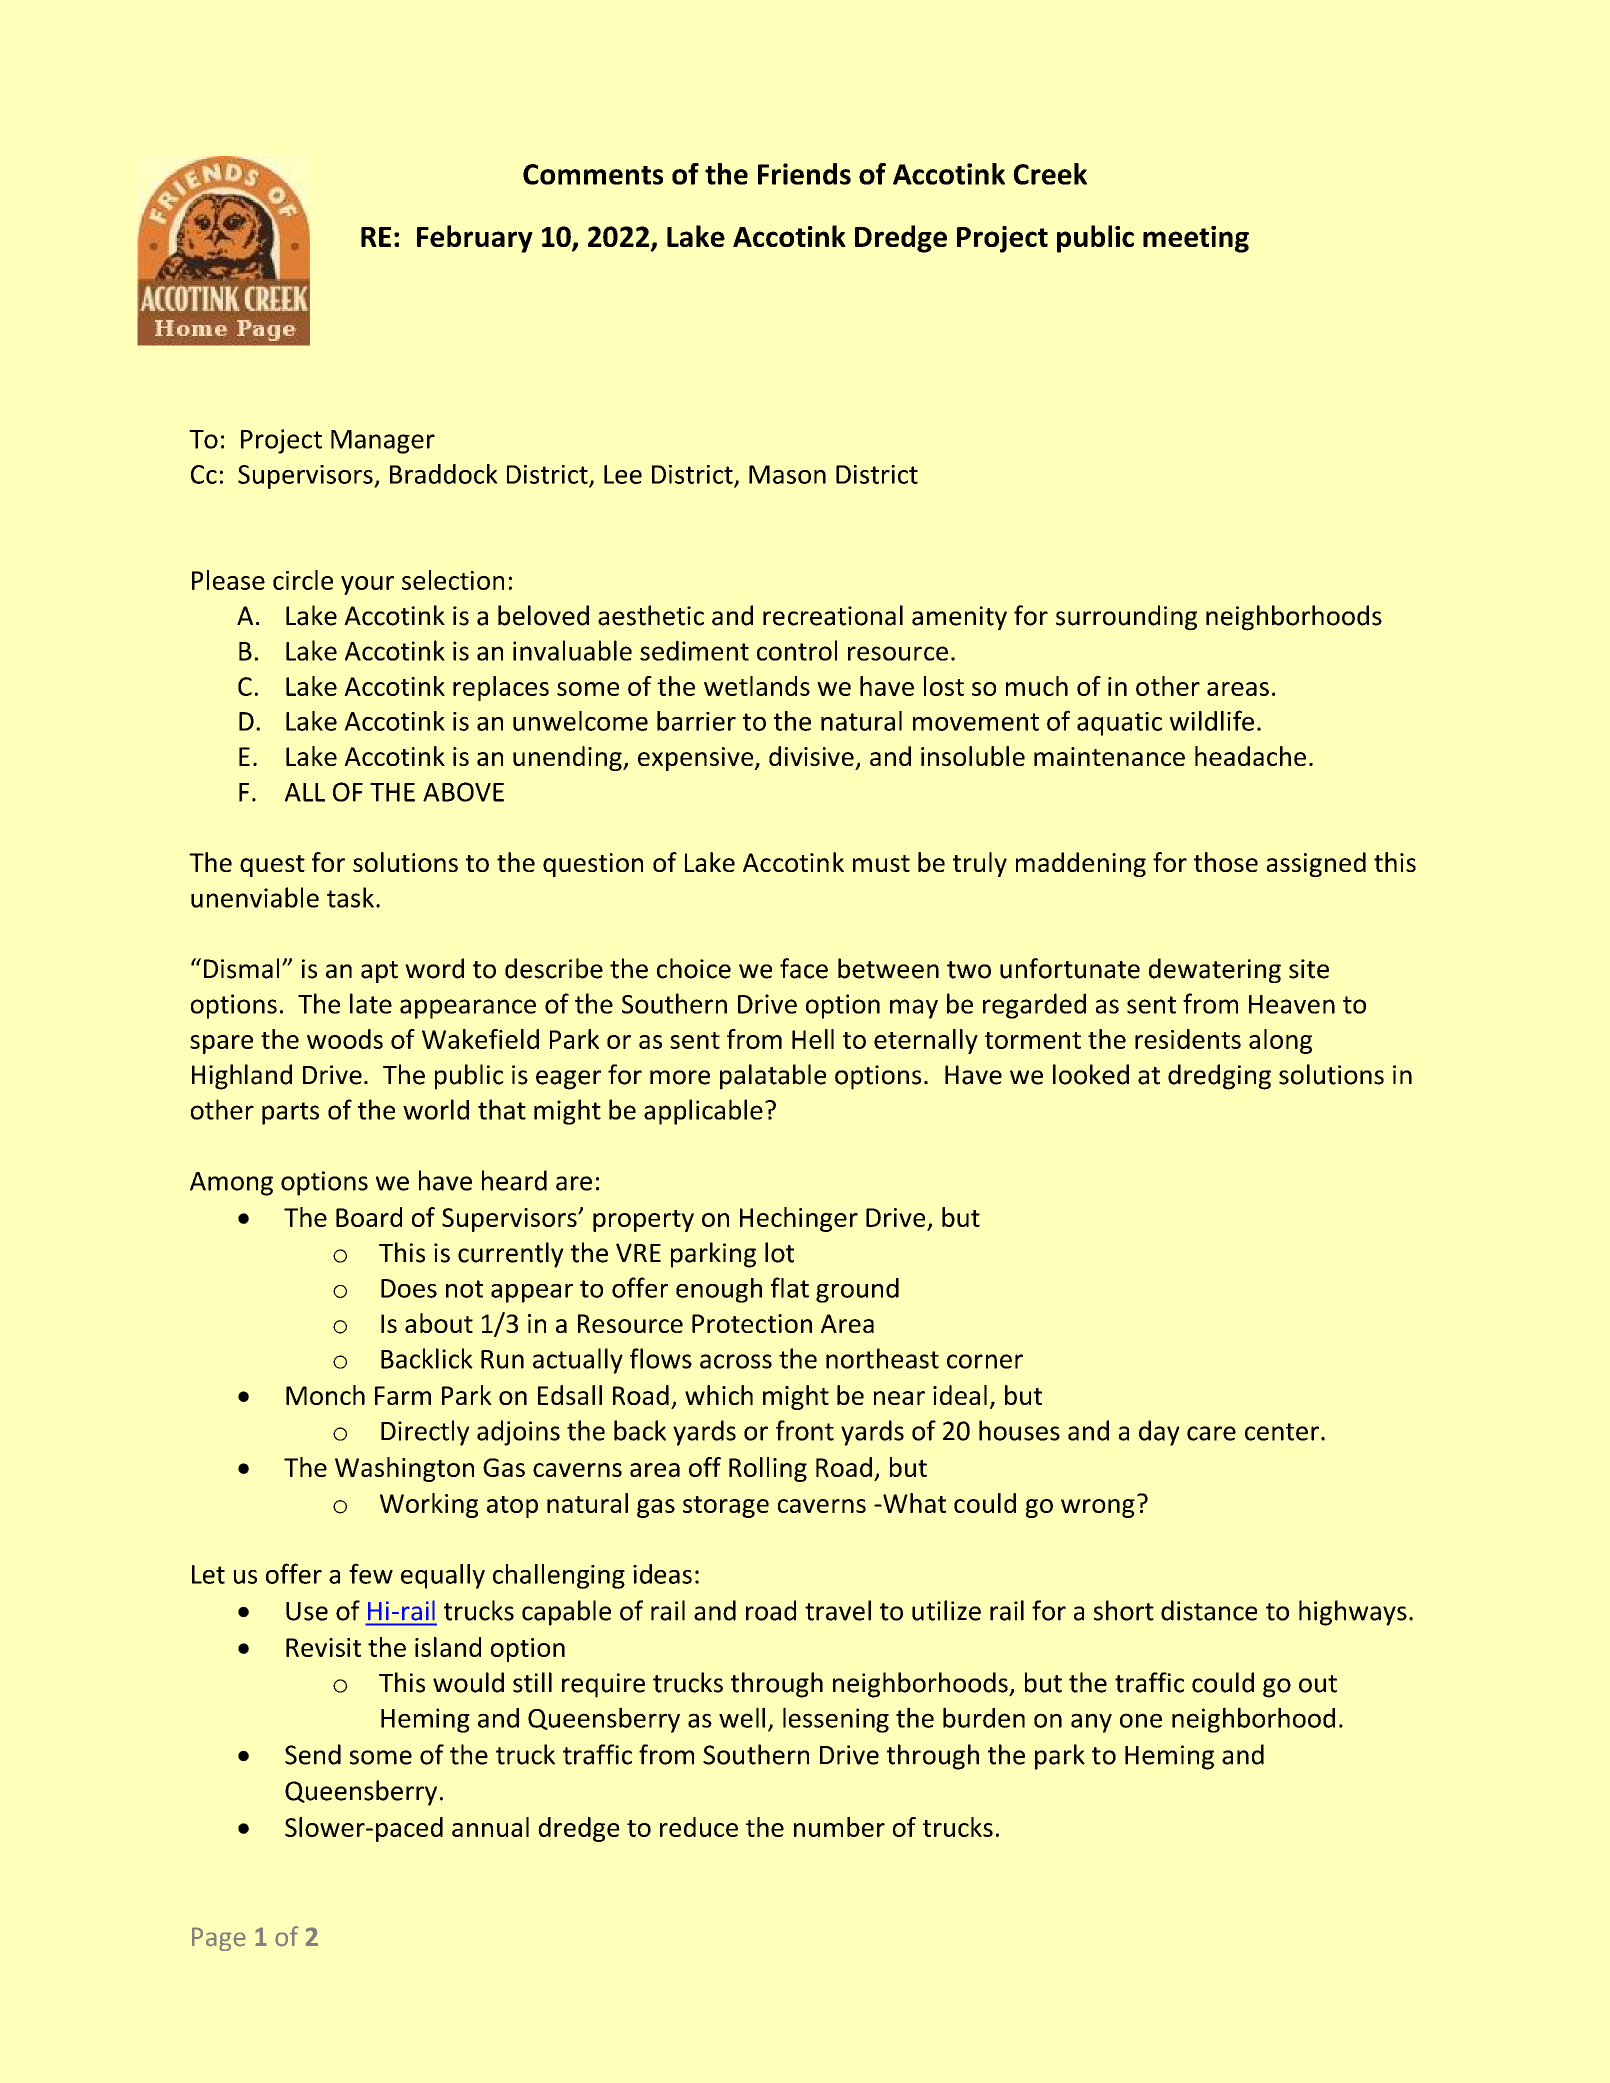  I want to click on divisive, so click(811, 756).
